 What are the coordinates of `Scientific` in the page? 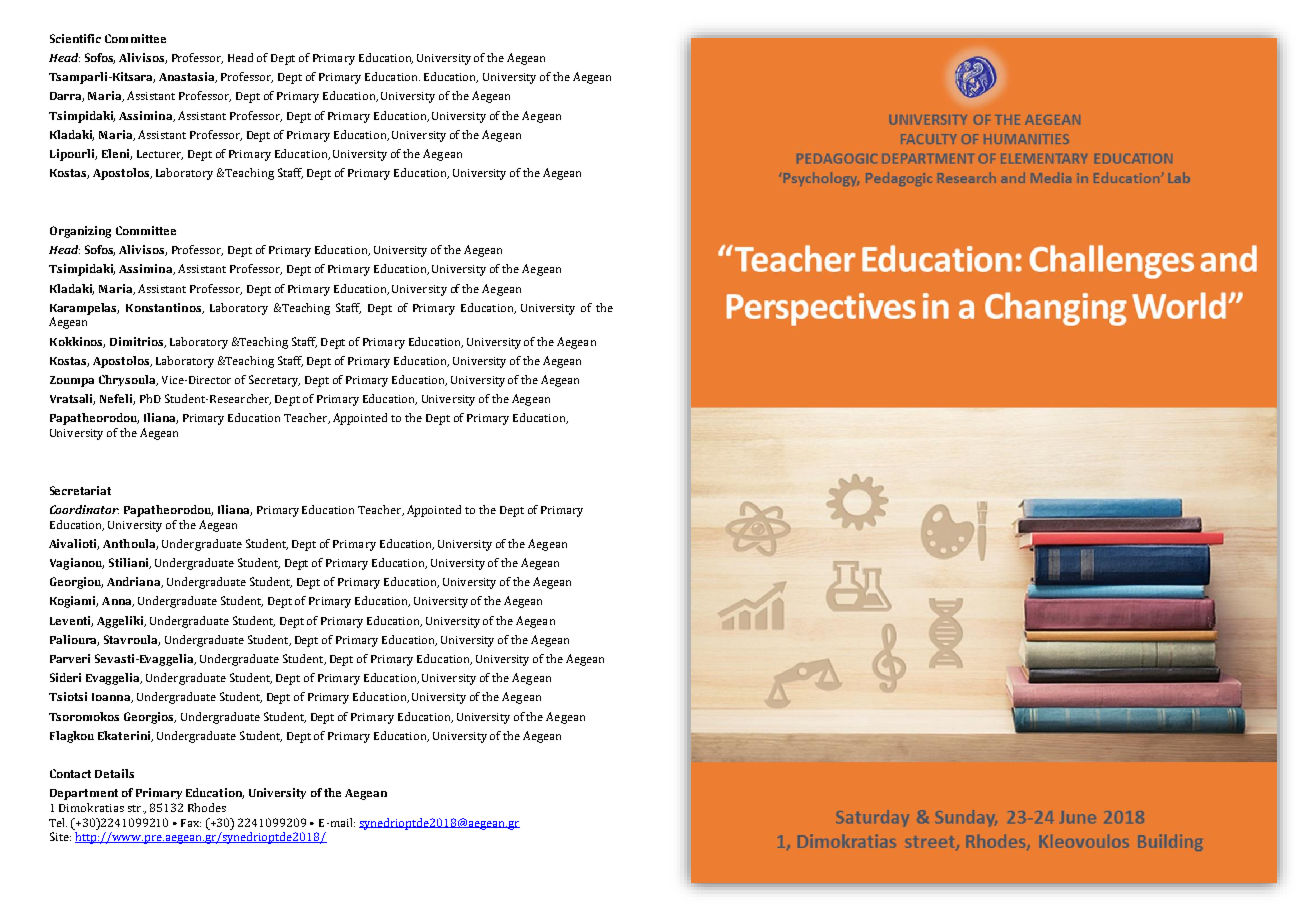 It's located at (75, 38).
